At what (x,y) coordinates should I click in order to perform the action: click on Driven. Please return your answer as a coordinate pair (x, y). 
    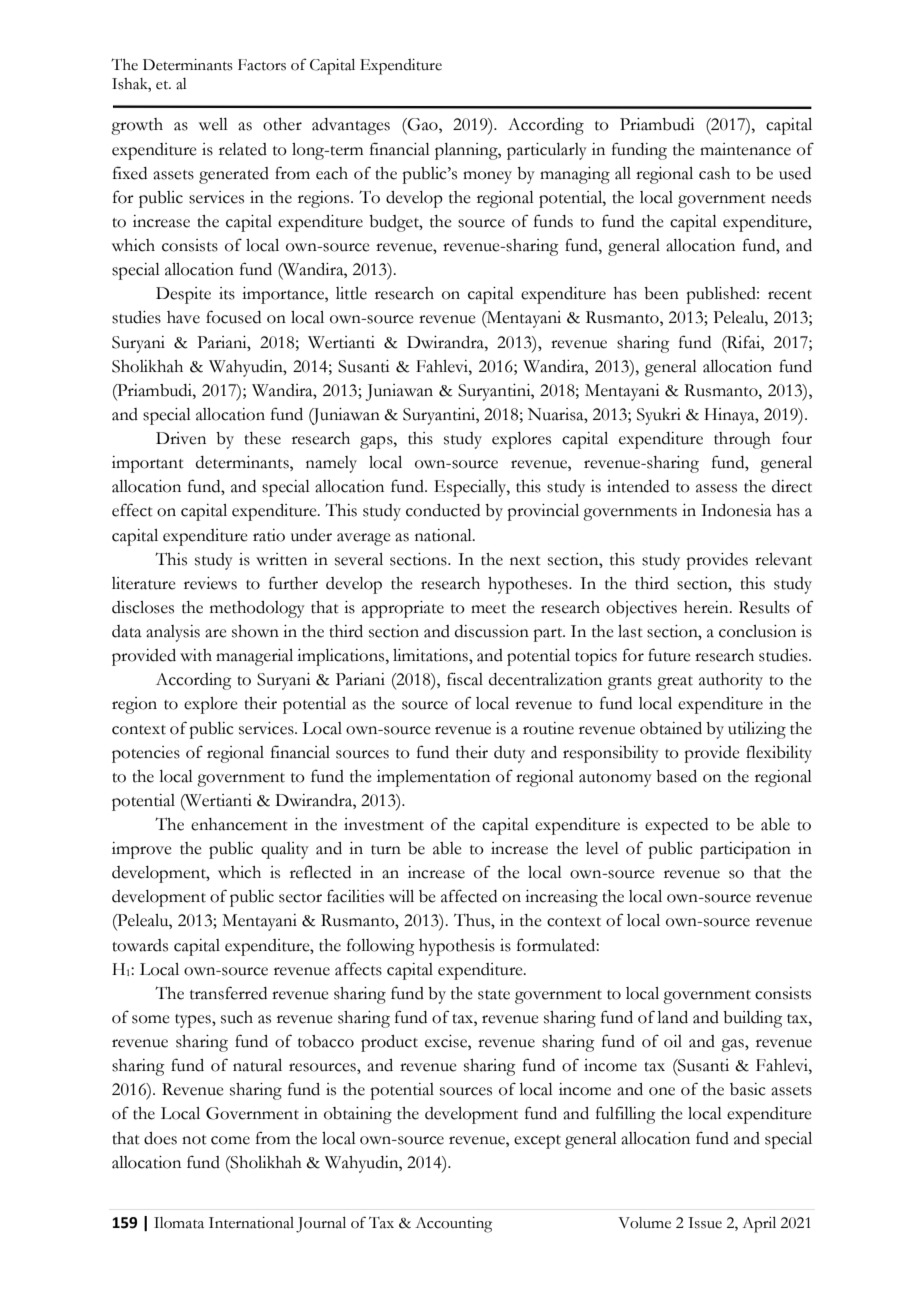
    Looking at the image, I should click on (181, 438).
